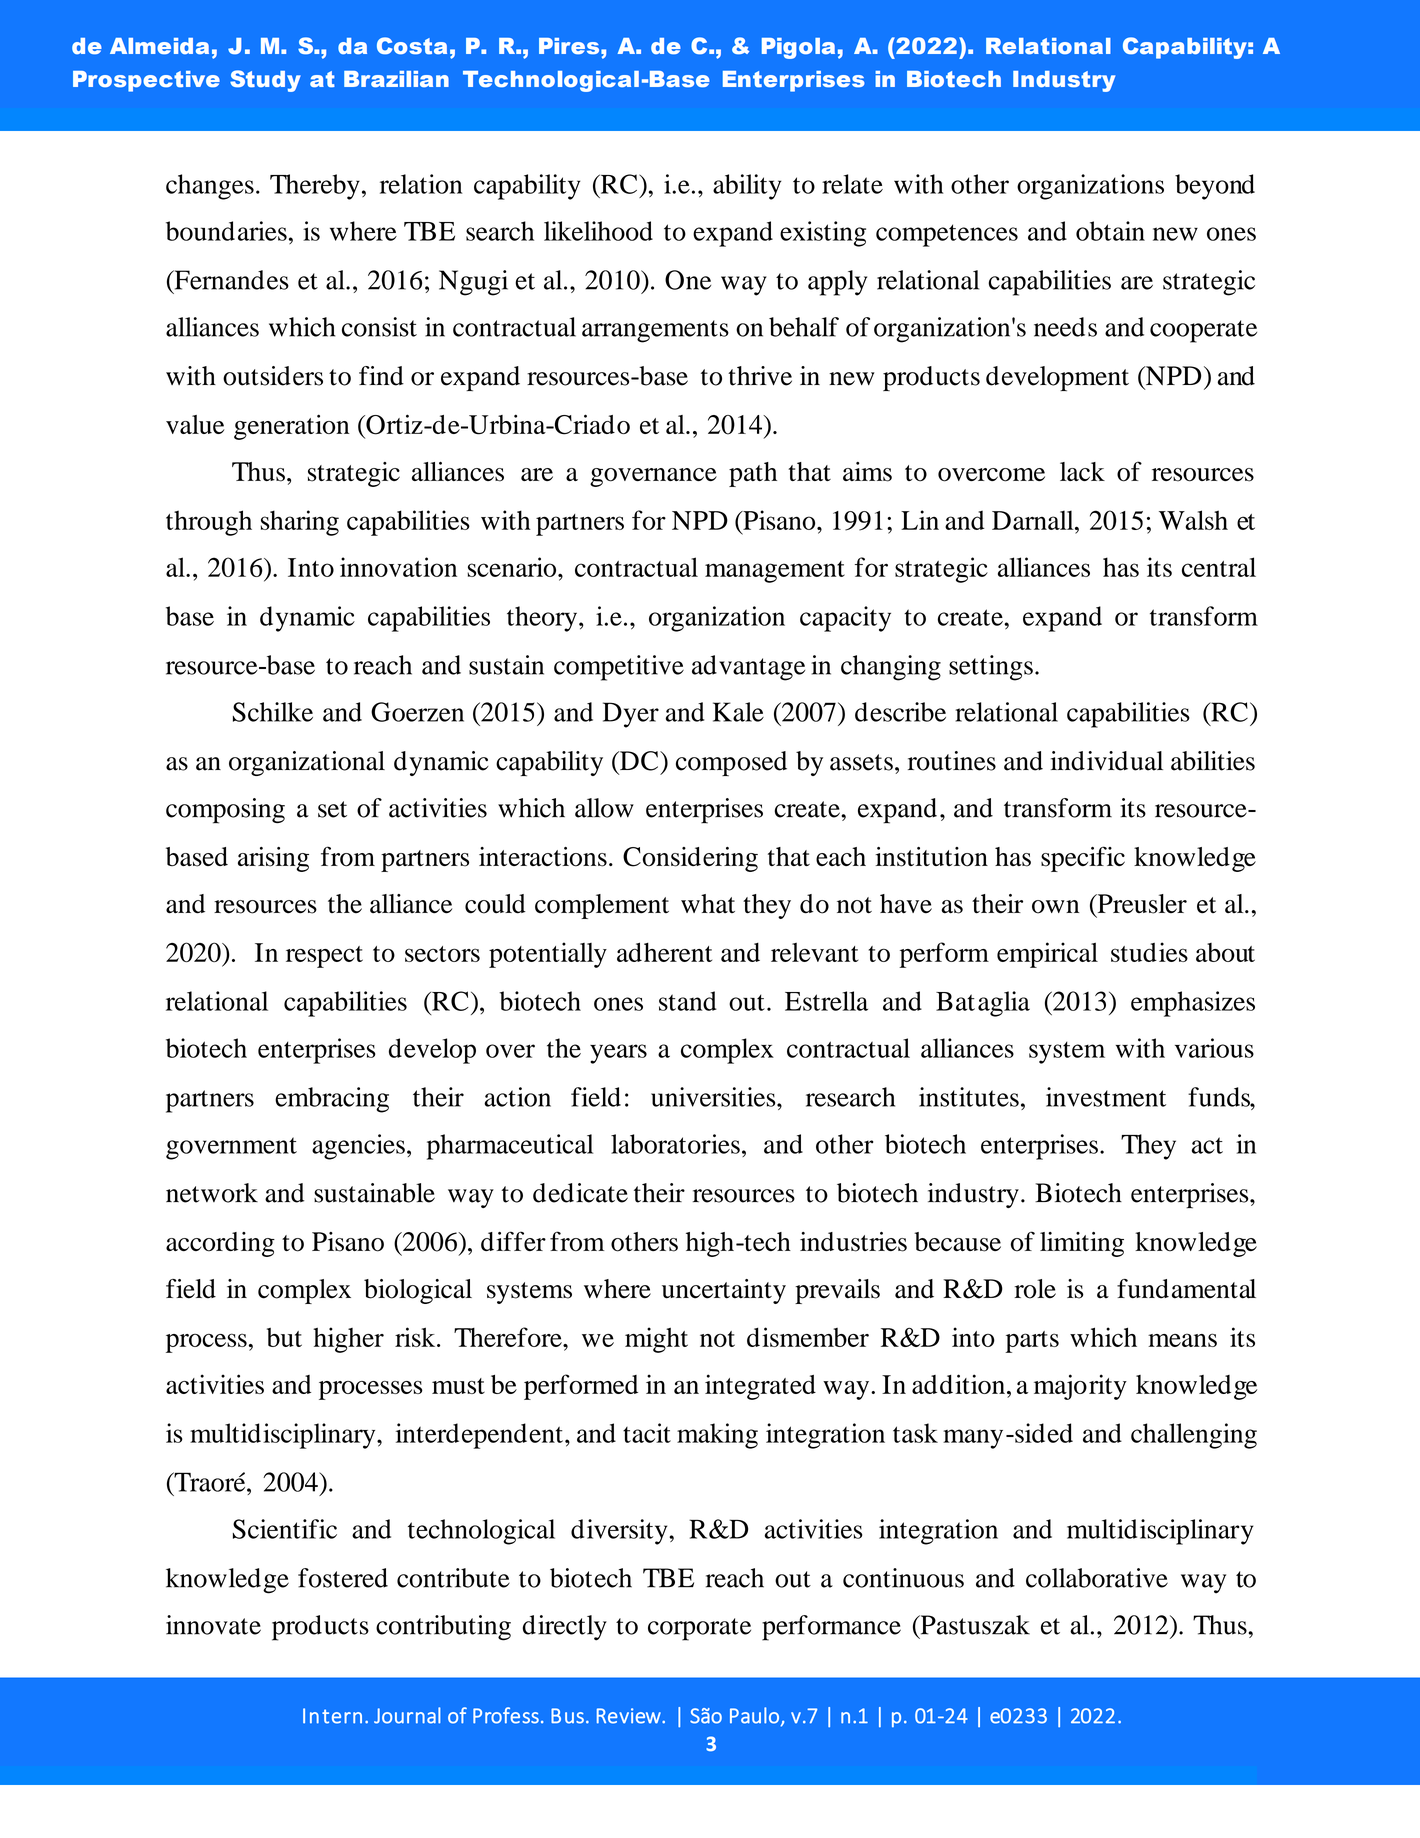 The width and height of the screenshot is (1420, 1838). I want to click on Considering, so click(690, 859).
